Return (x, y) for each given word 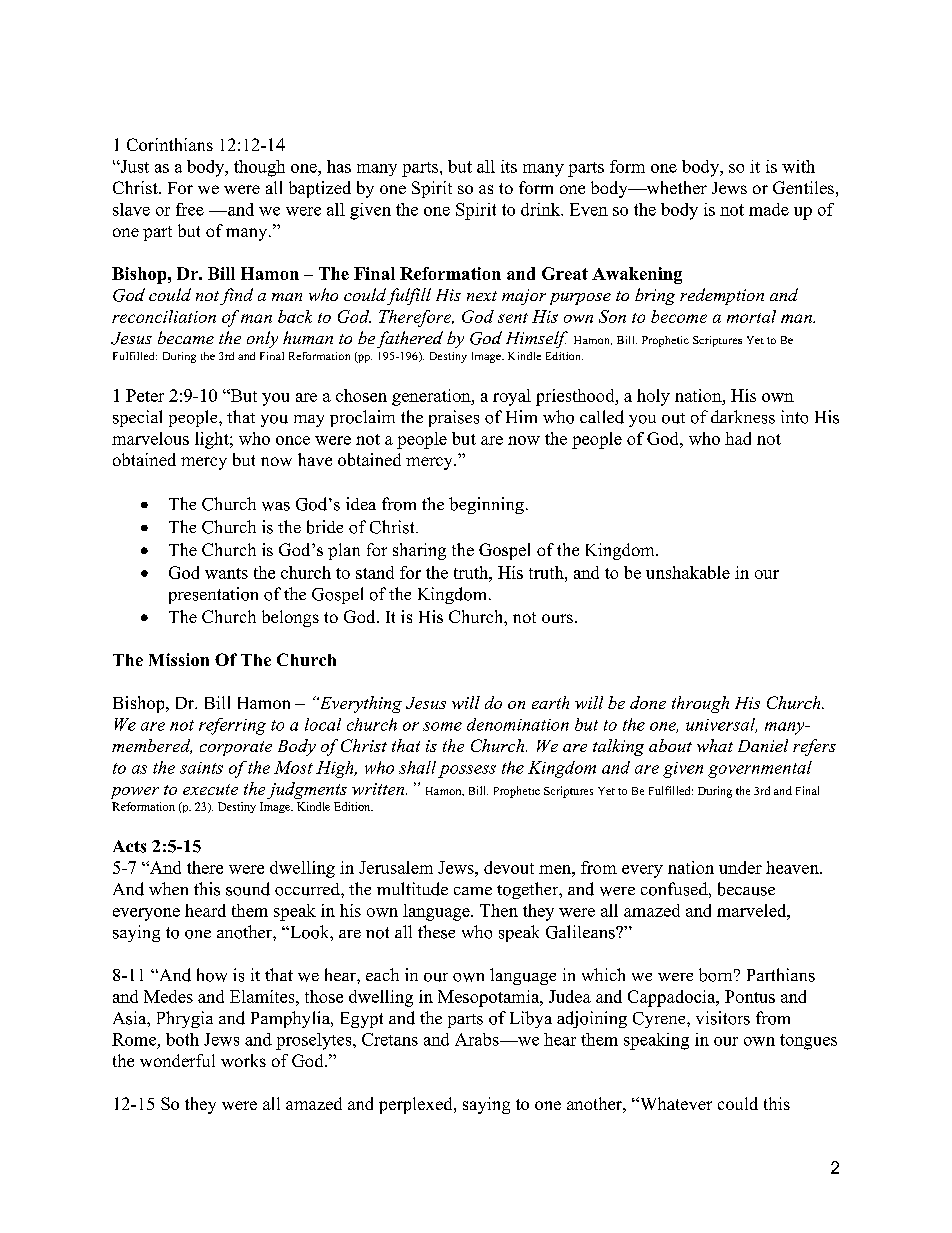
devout (509, 867)
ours (557, 618)
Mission (179, 659)
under (740, 867)
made (769, 209)
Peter (145, 395)
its (509, 166)
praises (454, 418)
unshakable (688, 572)
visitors (723, 1018)
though (259, 168)
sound (248, 889)
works (243, 1060)
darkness (743, 417)
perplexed (417, 1105)
